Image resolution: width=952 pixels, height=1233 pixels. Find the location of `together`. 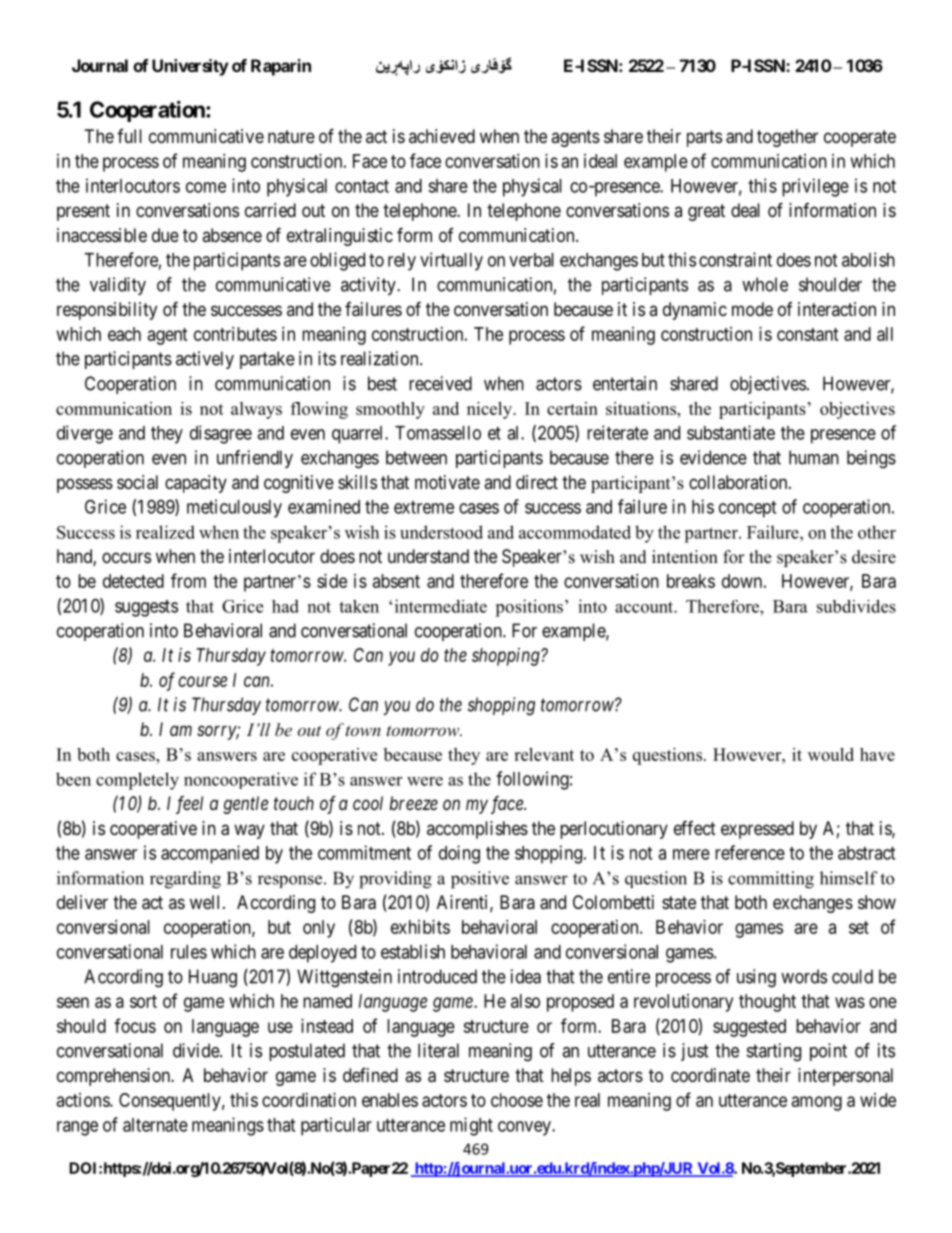

together is located at coordinates (787, 138).
